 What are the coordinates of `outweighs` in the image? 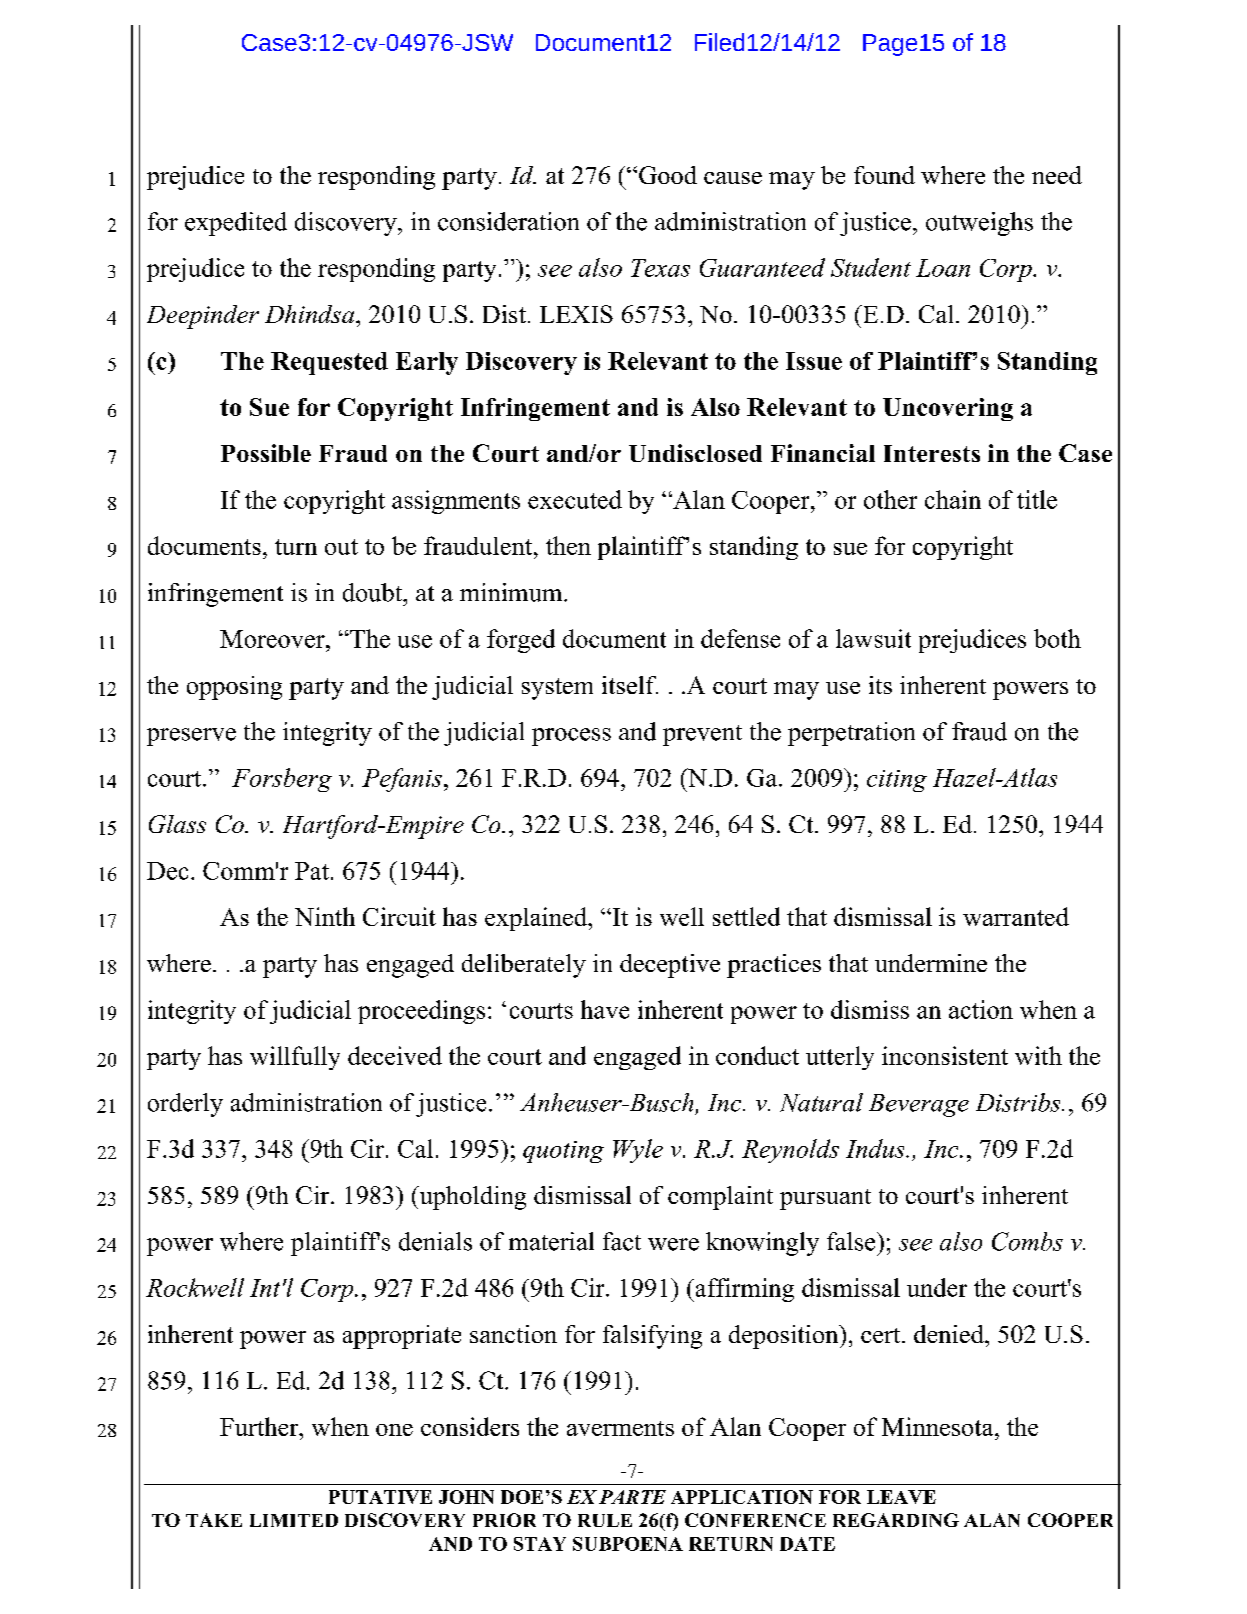 It's located at (979, 224).
